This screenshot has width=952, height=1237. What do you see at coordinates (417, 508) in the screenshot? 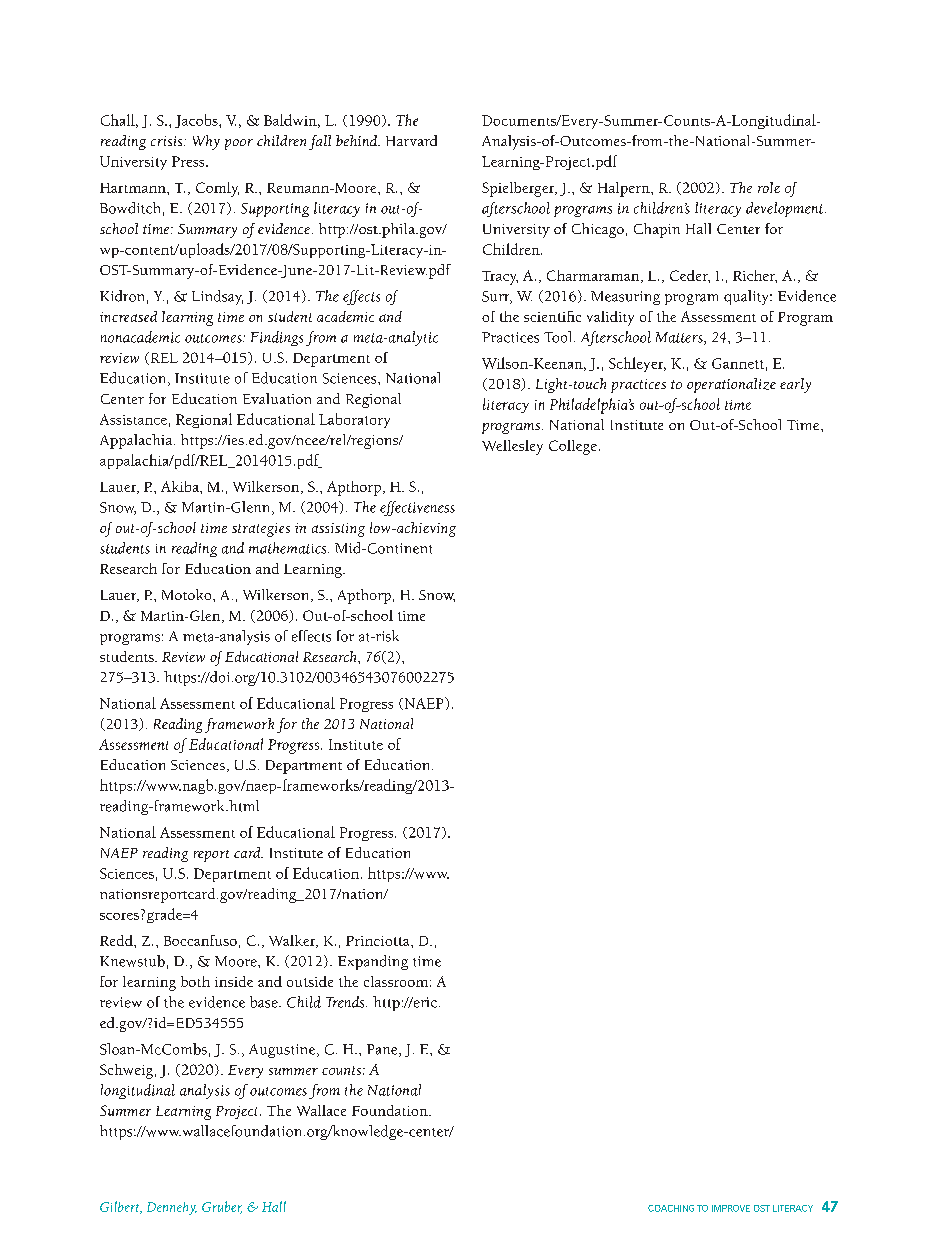
I see `effectiveness` at bounding box center [417, 508].
